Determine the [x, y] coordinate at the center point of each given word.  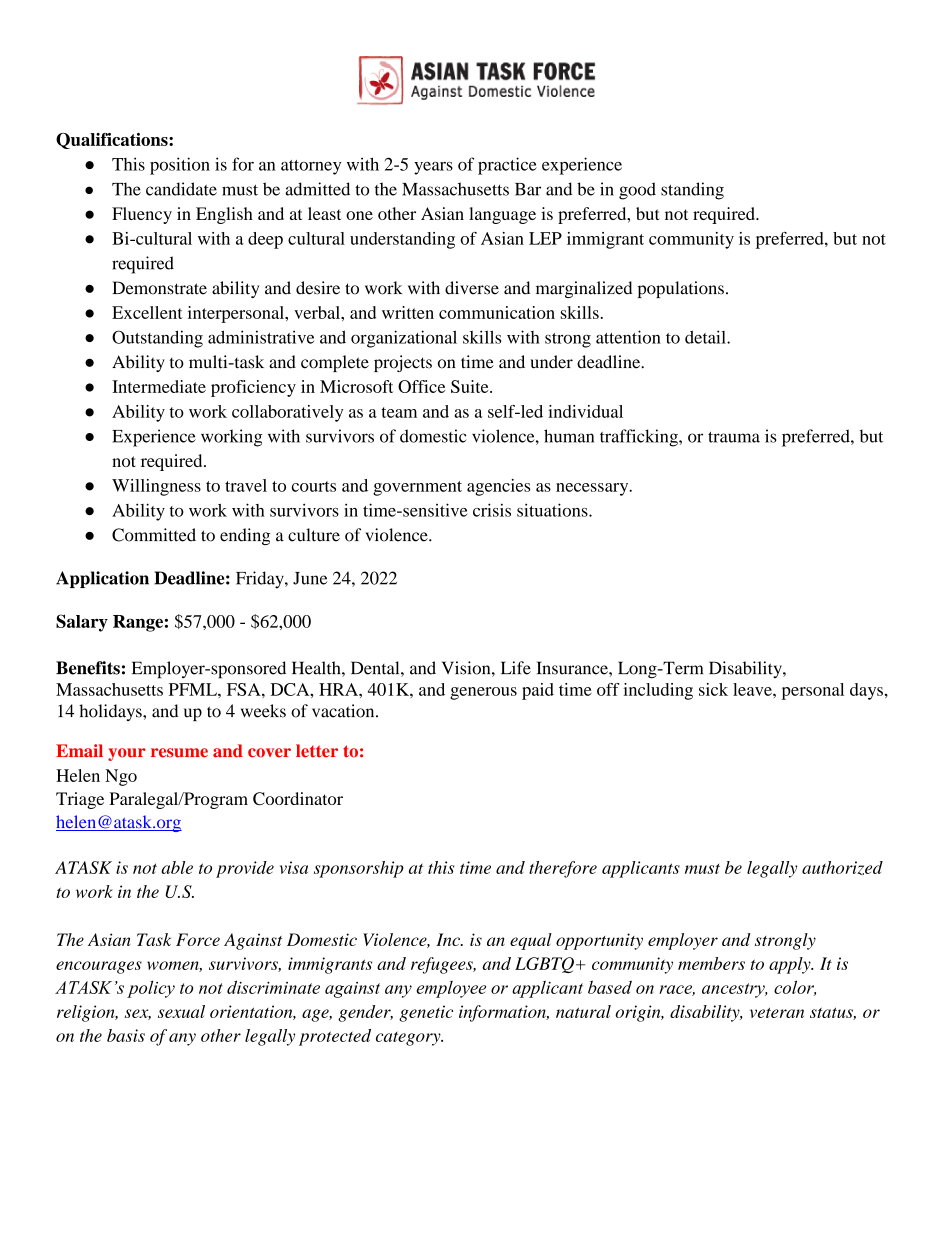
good [637, 191]
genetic [426, 1013]
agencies [499, 487]
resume [179, 753]
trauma [734, 437]
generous [483, 693]
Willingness [156, 487]
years [433, 168]
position [180, 166]
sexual [181, 1011]
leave [753, 689]
